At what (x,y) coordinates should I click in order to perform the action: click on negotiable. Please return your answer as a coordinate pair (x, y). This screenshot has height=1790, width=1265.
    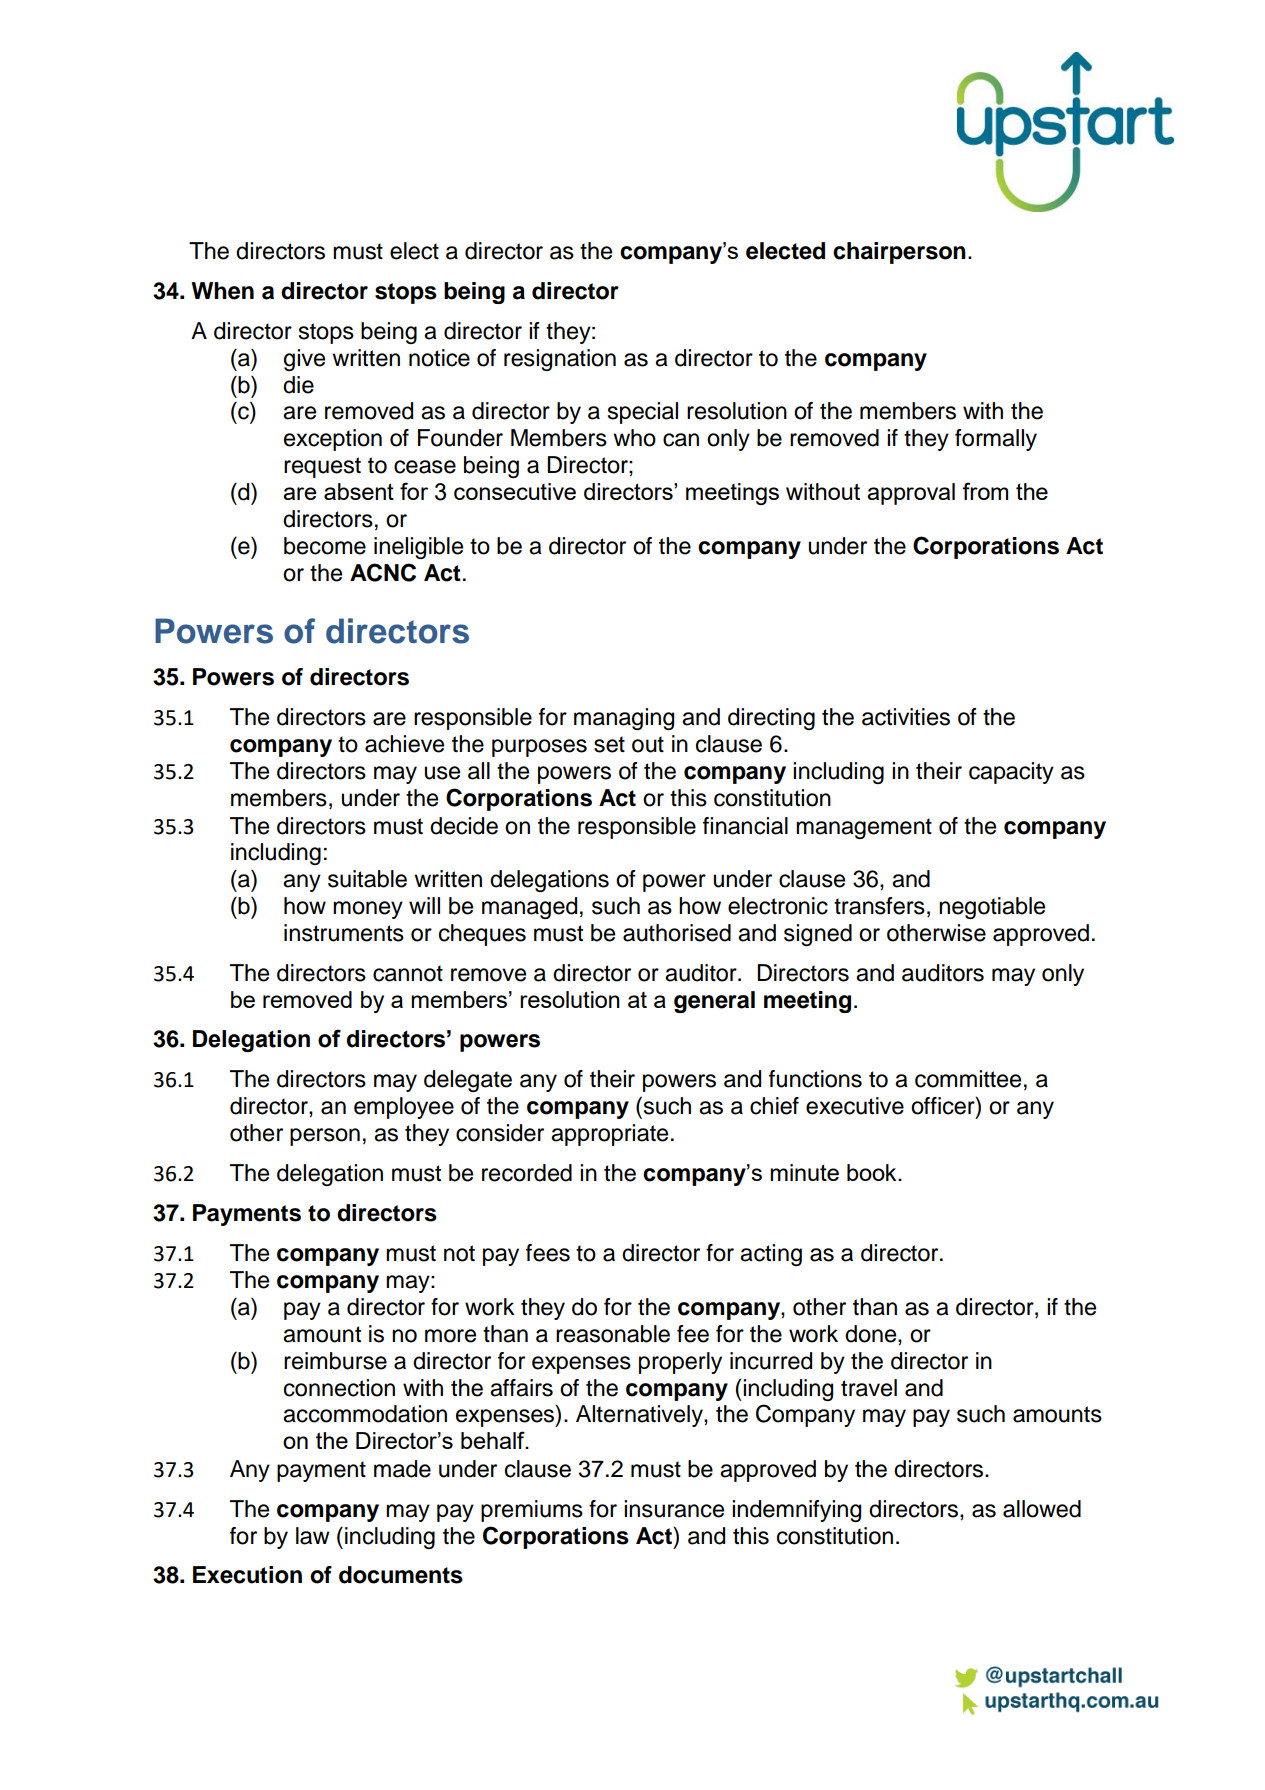
    Looking at the image, I should click on (992, 908).
